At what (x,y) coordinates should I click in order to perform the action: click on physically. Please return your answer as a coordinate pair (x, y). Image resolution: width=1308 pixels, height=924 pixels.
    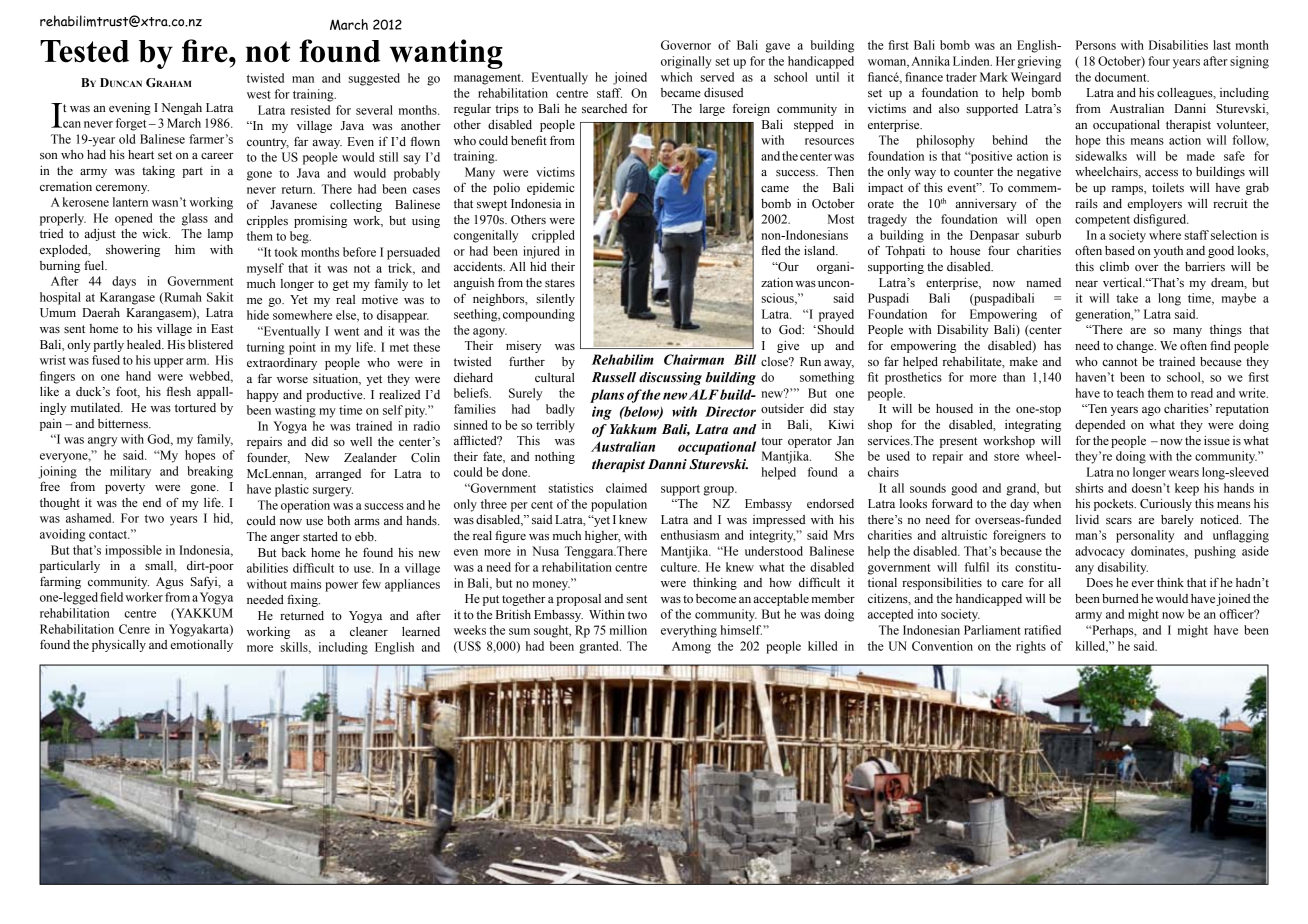
    Looking at the image, I should click on (119, 645).
